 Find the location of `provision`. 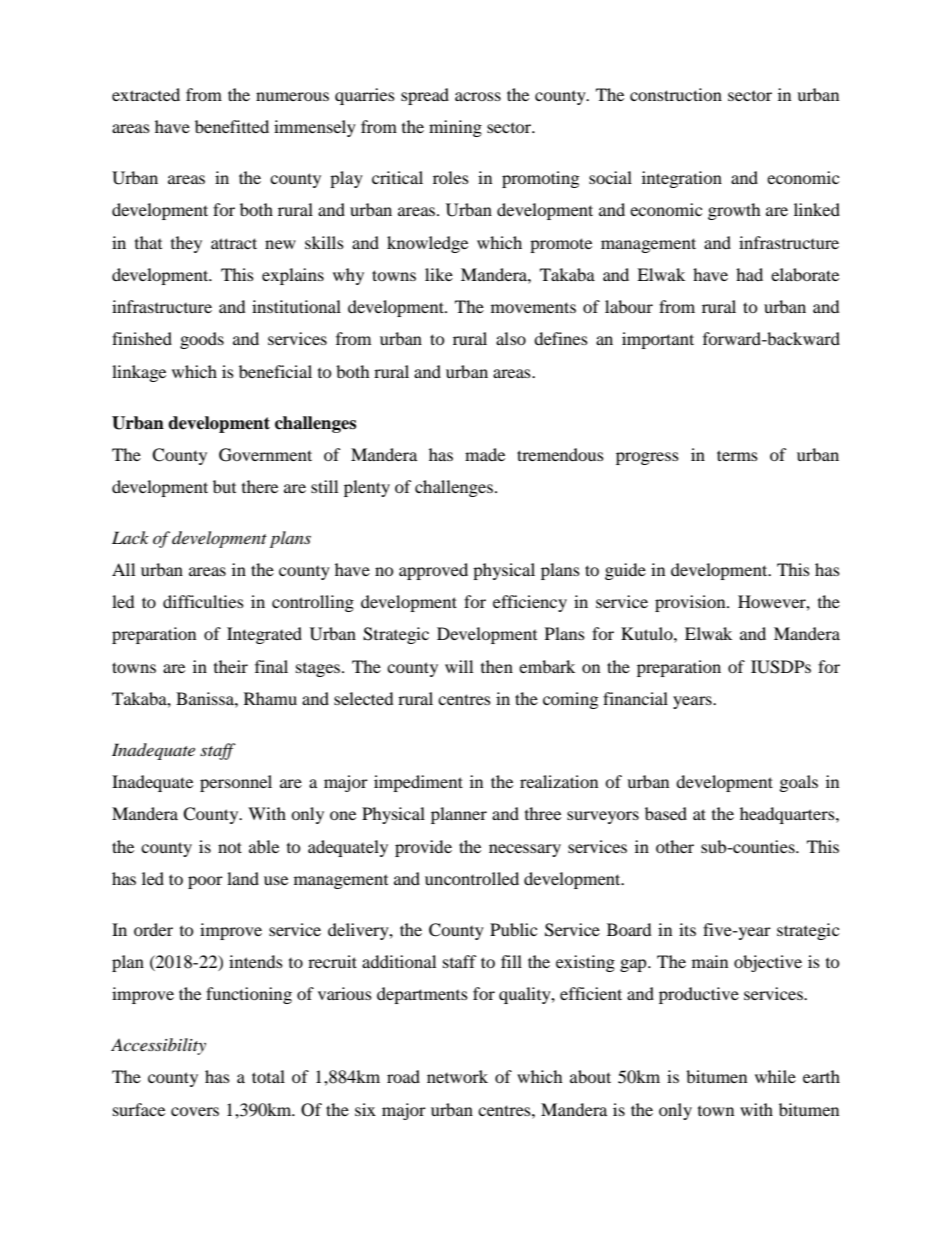

provision is located at coordinates (691, 603).
